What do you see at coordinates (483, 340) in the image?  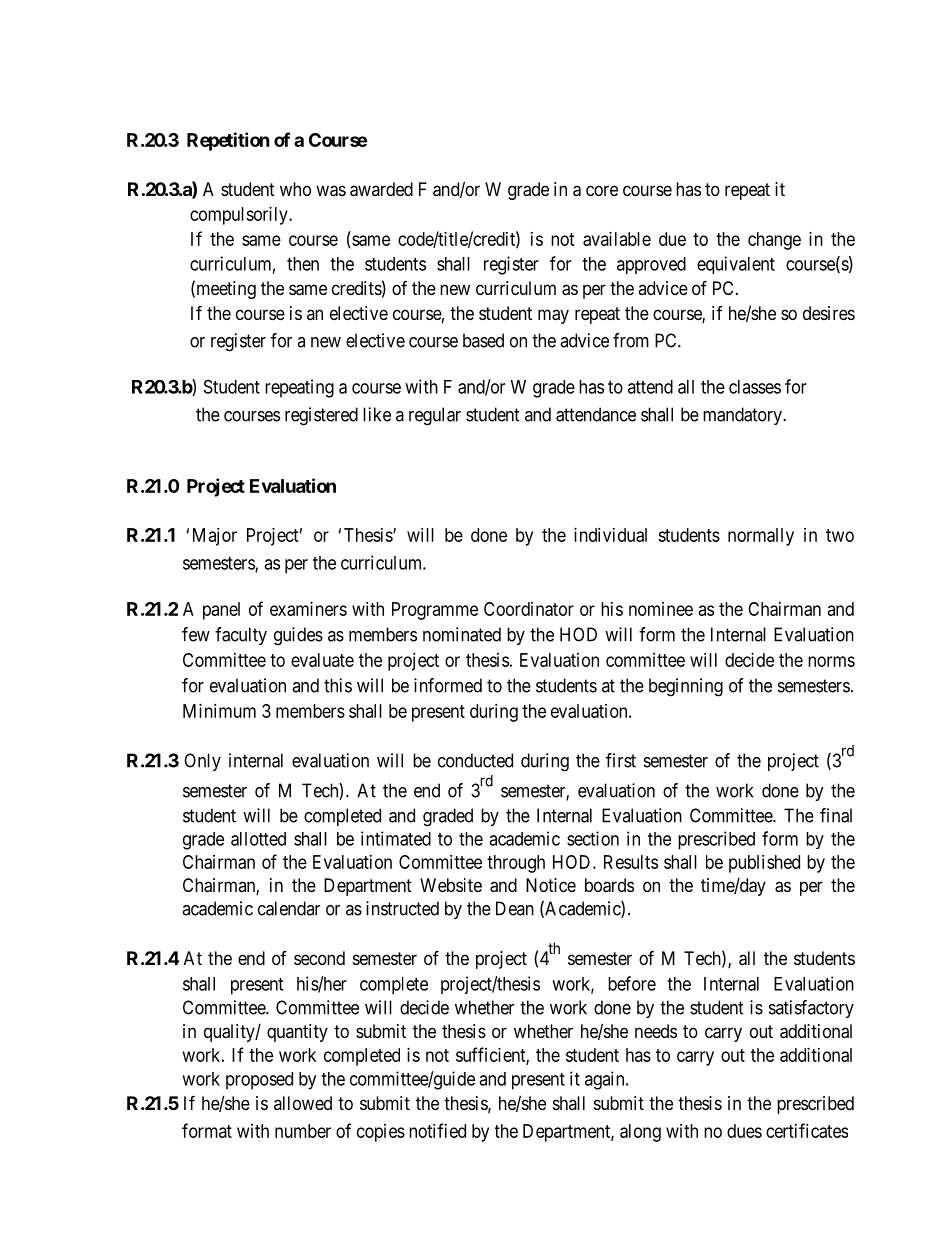 I see `based` at bounding box center [483, 340].
